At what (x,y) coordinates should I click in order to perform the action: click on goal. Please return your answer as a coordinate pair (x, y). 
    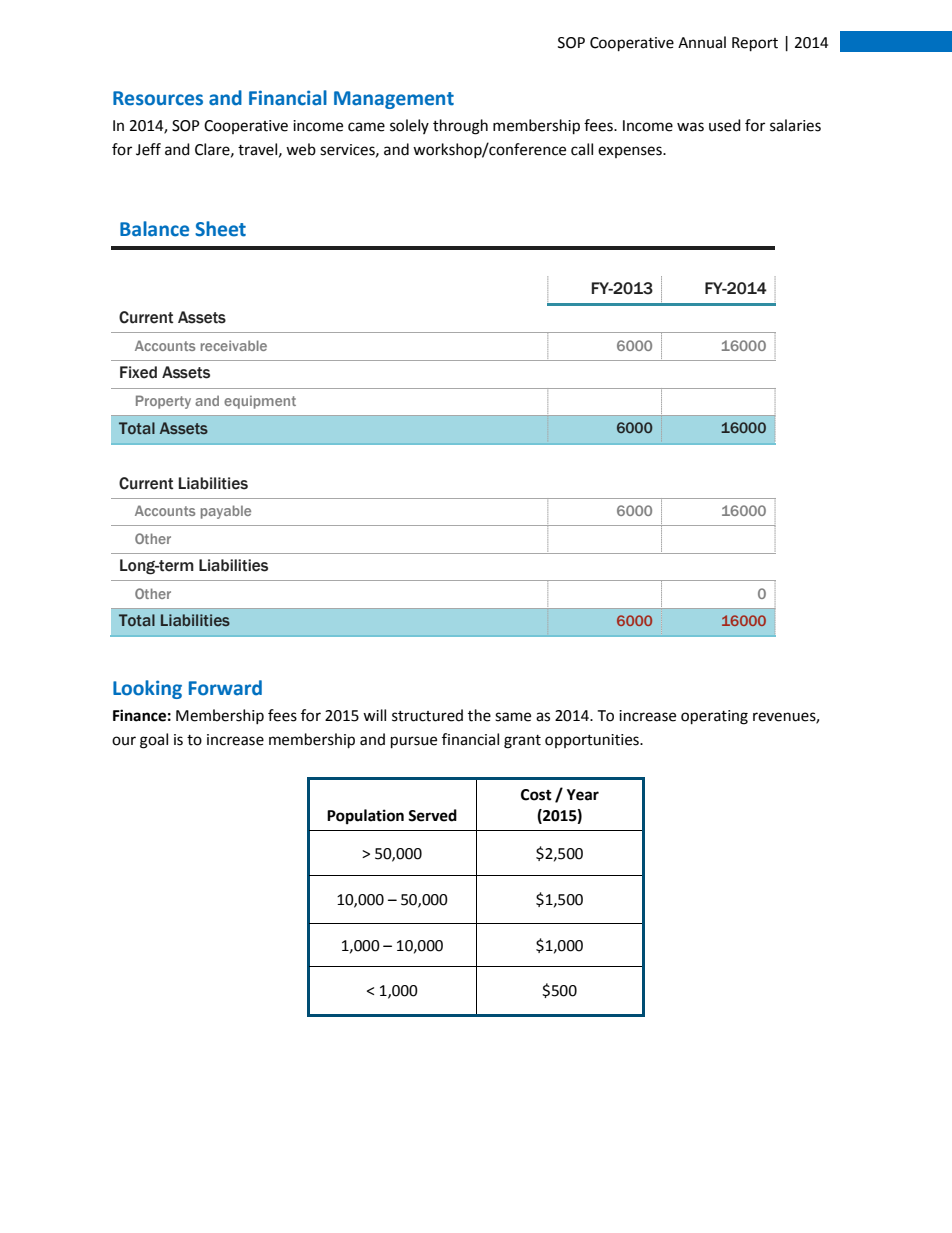
    Looking at the image, I should click on (154, 741).
